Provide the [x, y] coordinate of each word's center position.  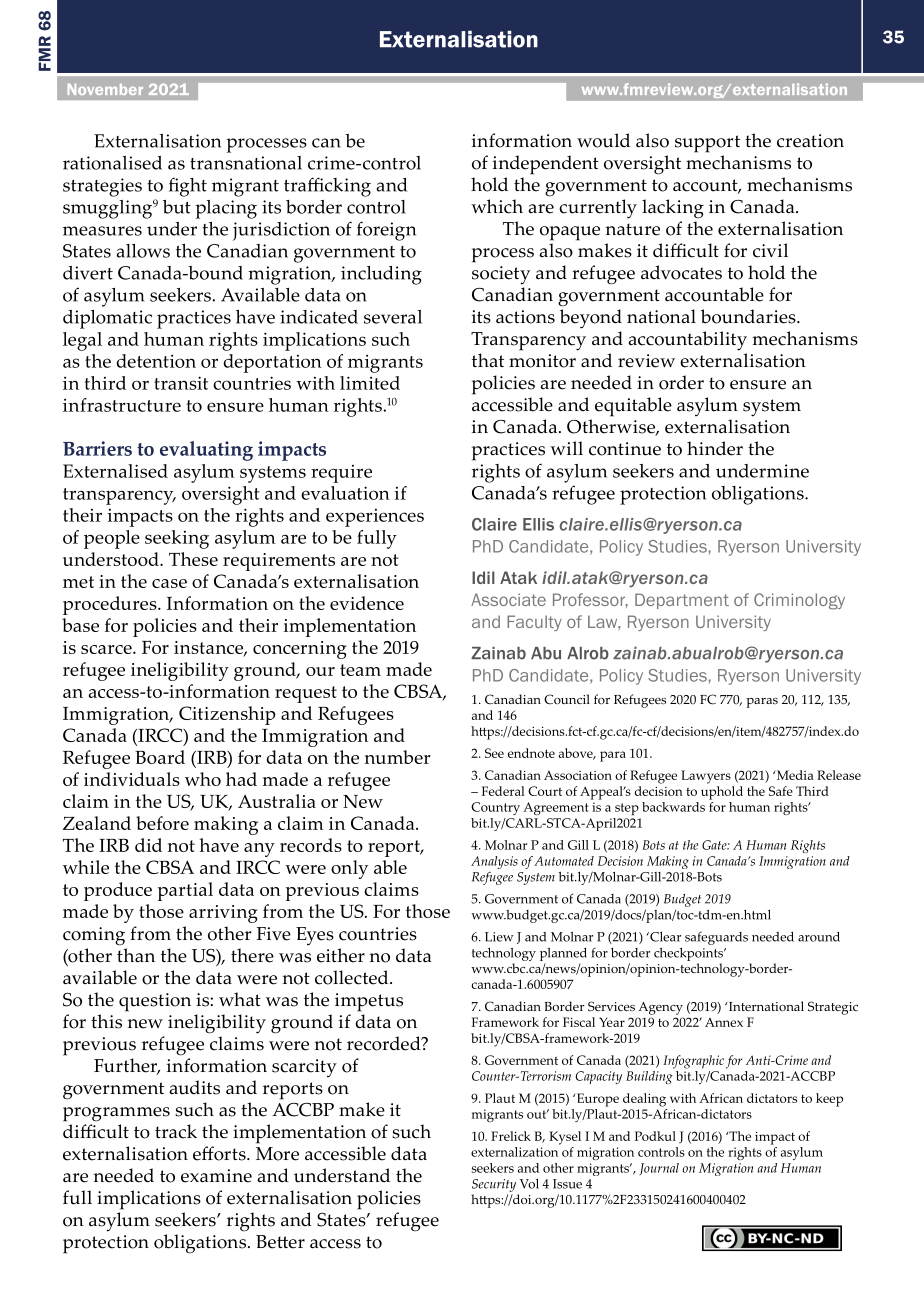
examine [216, 1176]
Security [494, 1185]
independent [546, 165]
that [488, 360]
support [707, 144]
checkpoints [689, 954]
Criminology [799, 601]
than [136, 955]
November [105, 89]
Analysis [494, 862]
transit [181, 383]
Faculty [534, 623]
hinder [715, 448]
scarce [107, 649]
